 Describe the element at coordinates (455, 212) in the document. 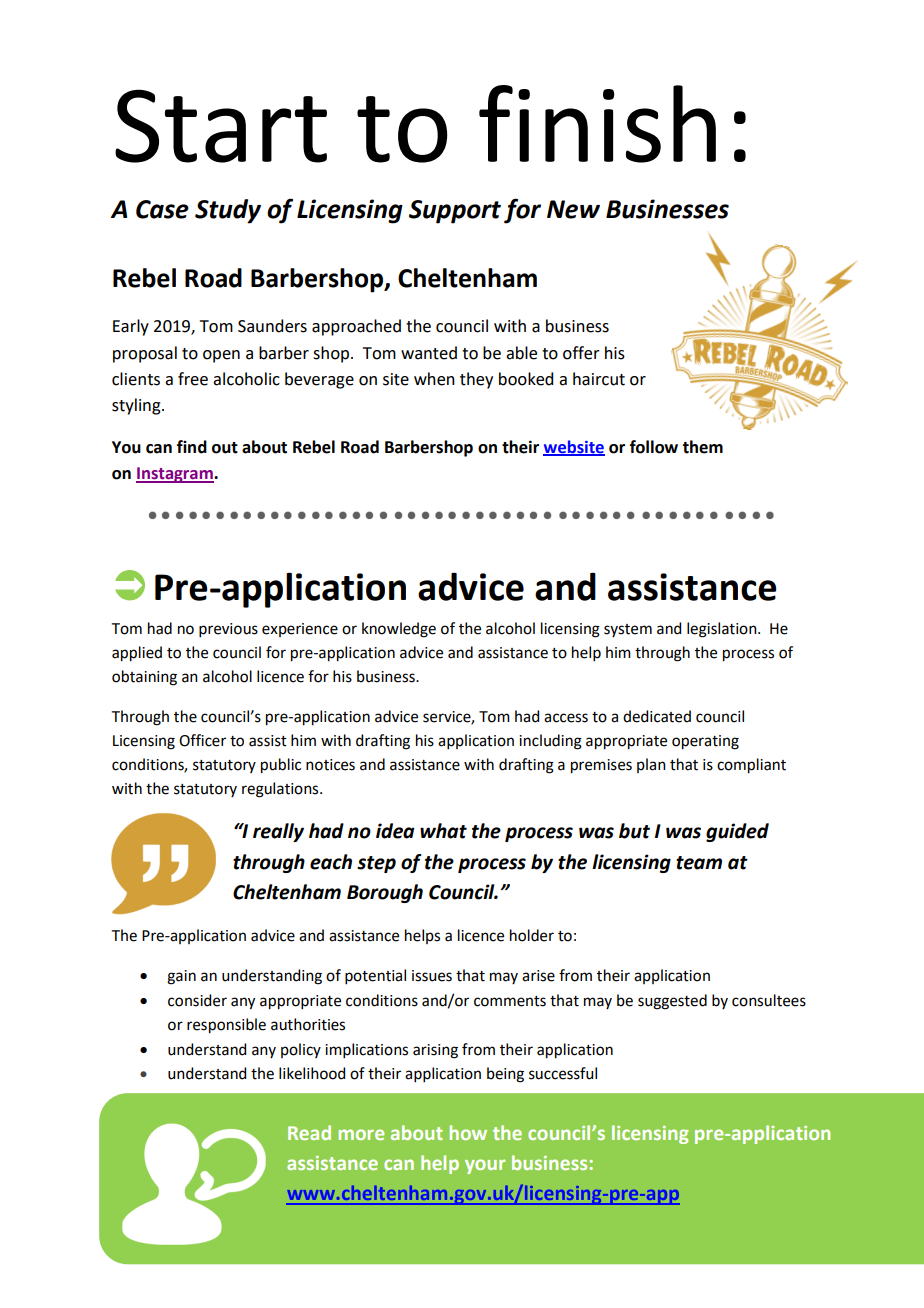

I see `Support` at that location.
